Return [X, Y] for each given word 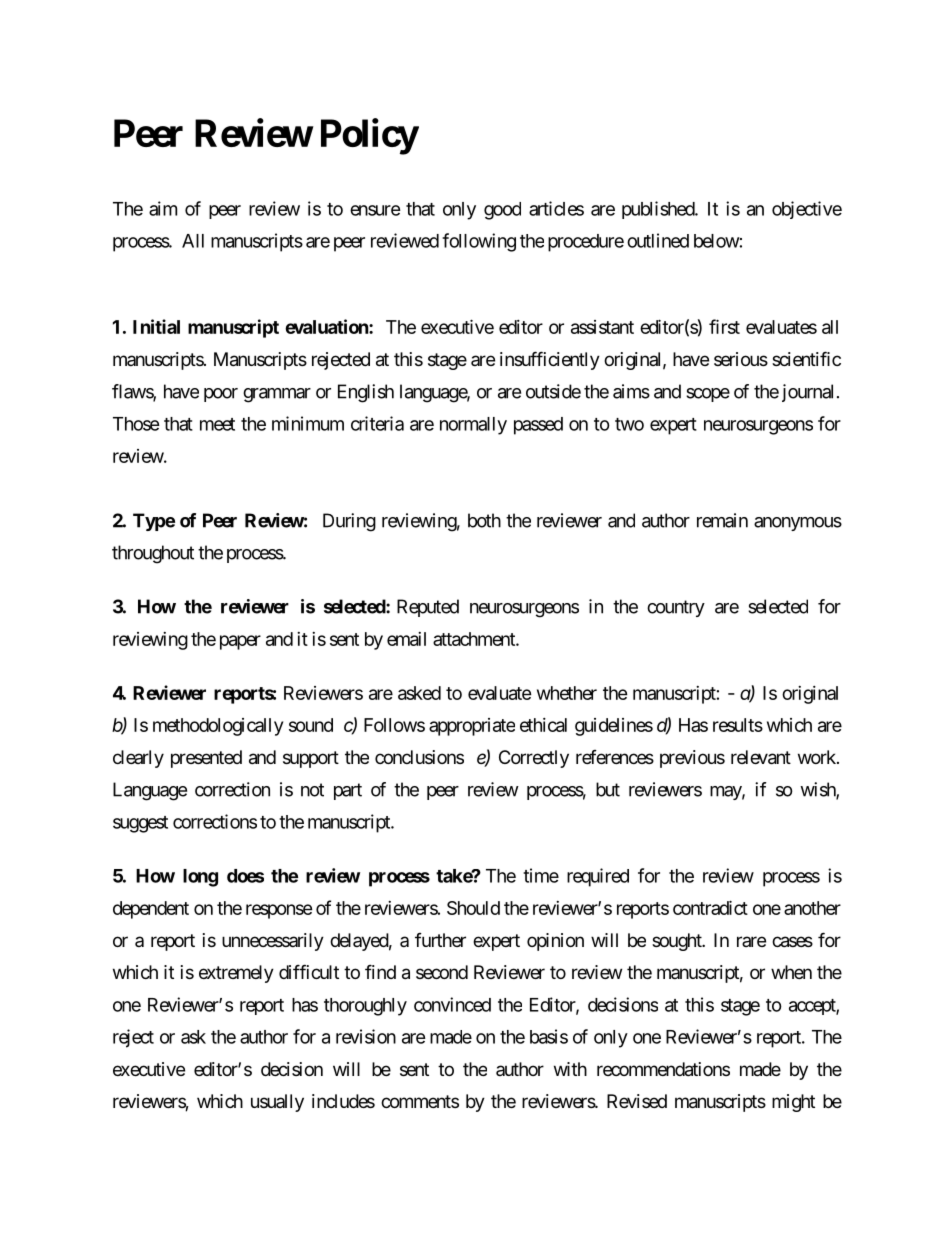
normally [473, 426]
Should [473, 908]
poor [221, 395]
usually [277, 1103]
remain [722, 520]
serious [741, 359]
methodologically [218, 727]
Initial [156, 326]
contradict [710, 907]
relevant [761, 757]
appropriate [472, 727]
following [479, 242]
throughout [153, 554]
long [200, 878]
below [717, 241]
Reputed [428, 608]
